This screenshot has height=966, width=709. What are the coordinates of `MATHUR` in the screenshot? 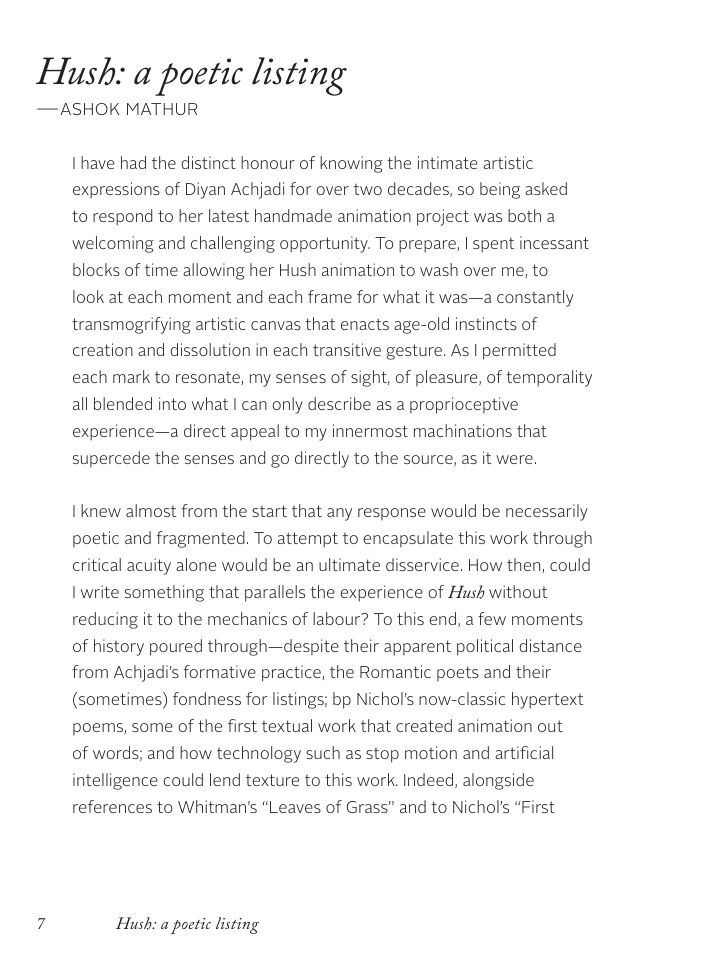 It's located at (162, 109).
